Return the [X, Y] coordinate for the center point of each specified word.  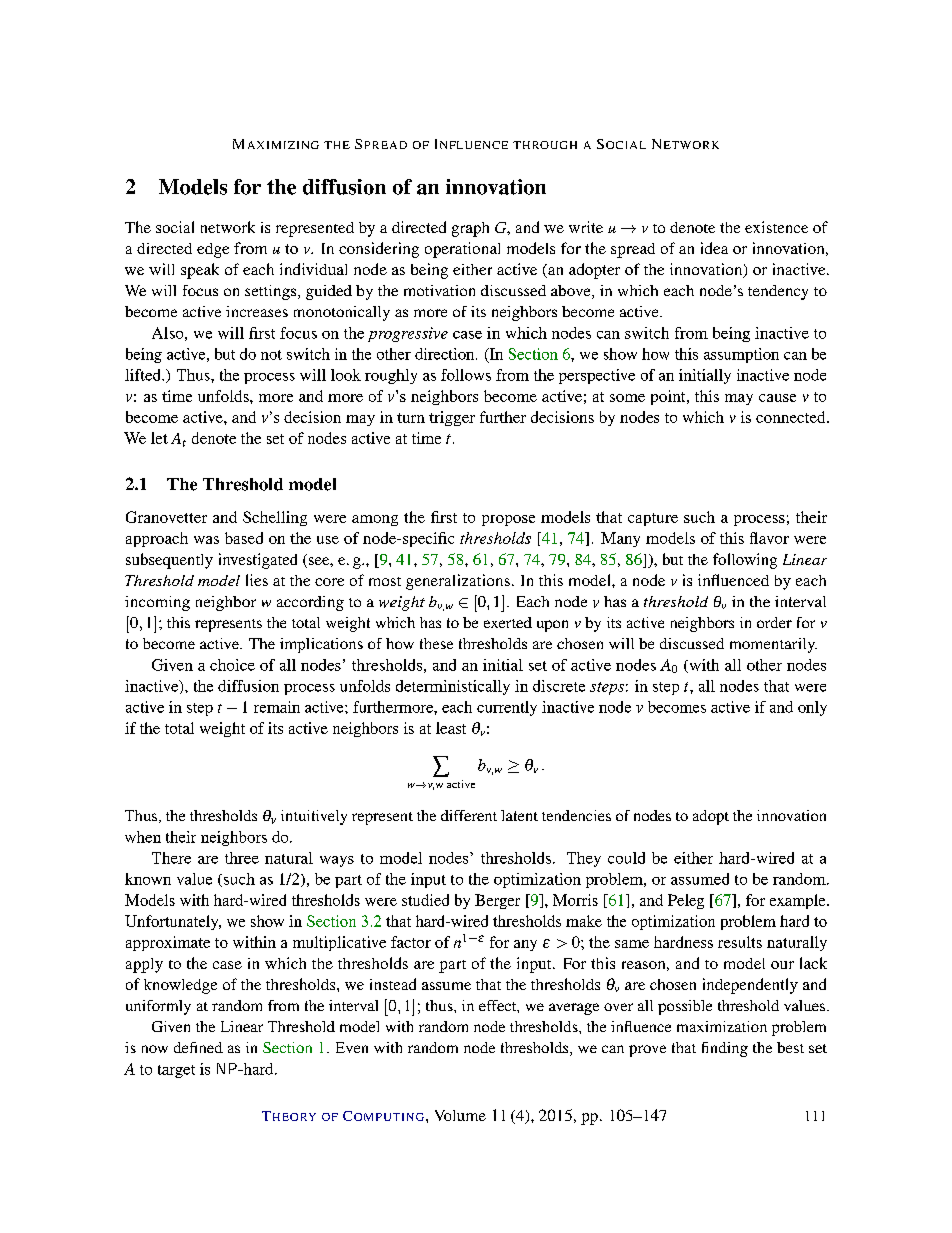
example [799, 901]
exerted [508, 622]
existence [776, 227]
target [176, 1071]
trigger [452, 418]
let [159, 438]
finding [725, 1049]
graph [470, 229]
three [242, 858]
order [774, 622]
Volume [460, 1115]
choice [232, 665]
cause [777, 398]
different [469, 815]
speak [200, 271]
